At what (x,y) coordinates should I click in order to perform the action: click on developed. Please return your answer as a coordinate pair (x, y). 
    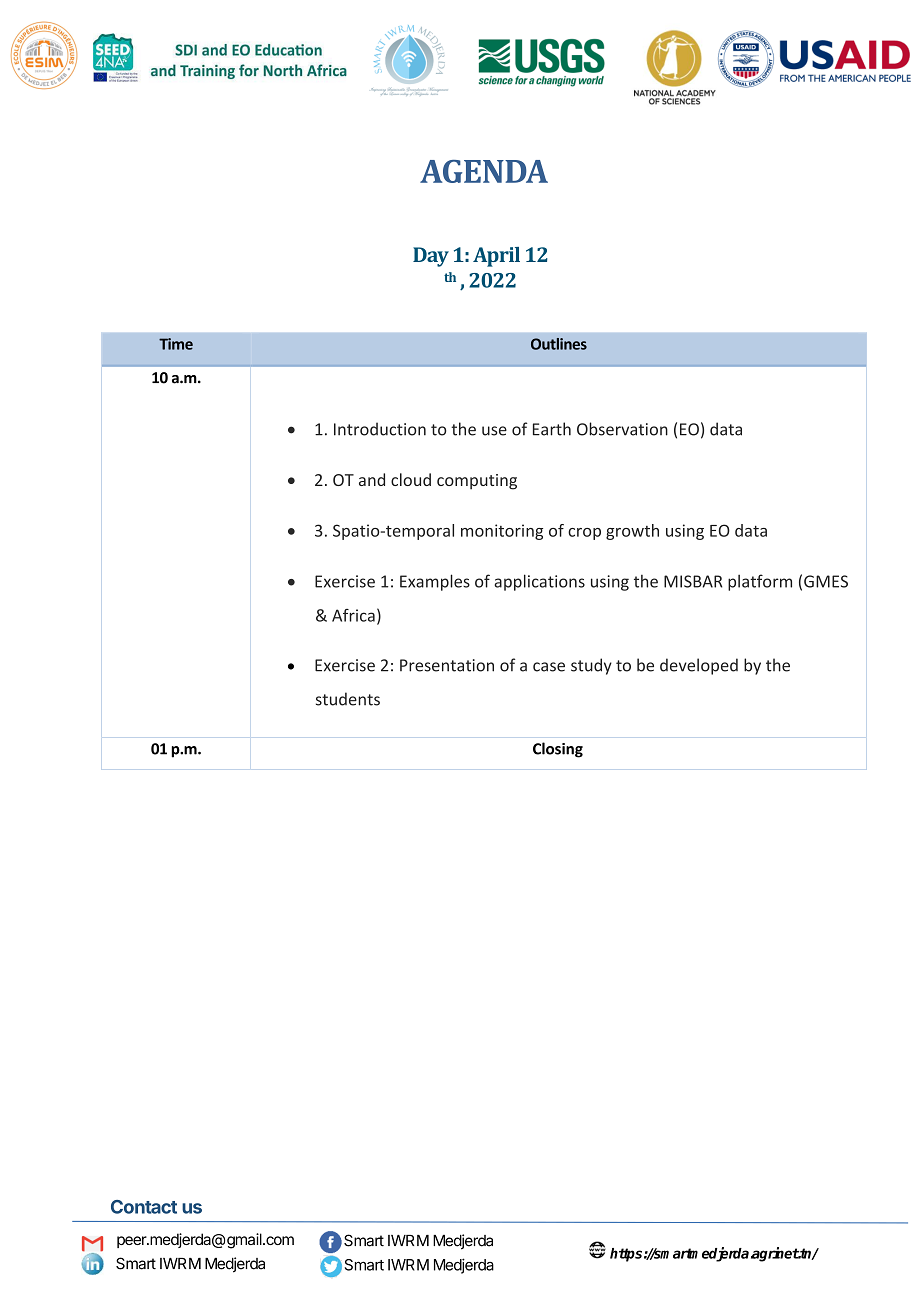
    Looking at the image, I should click on (699, 666).
